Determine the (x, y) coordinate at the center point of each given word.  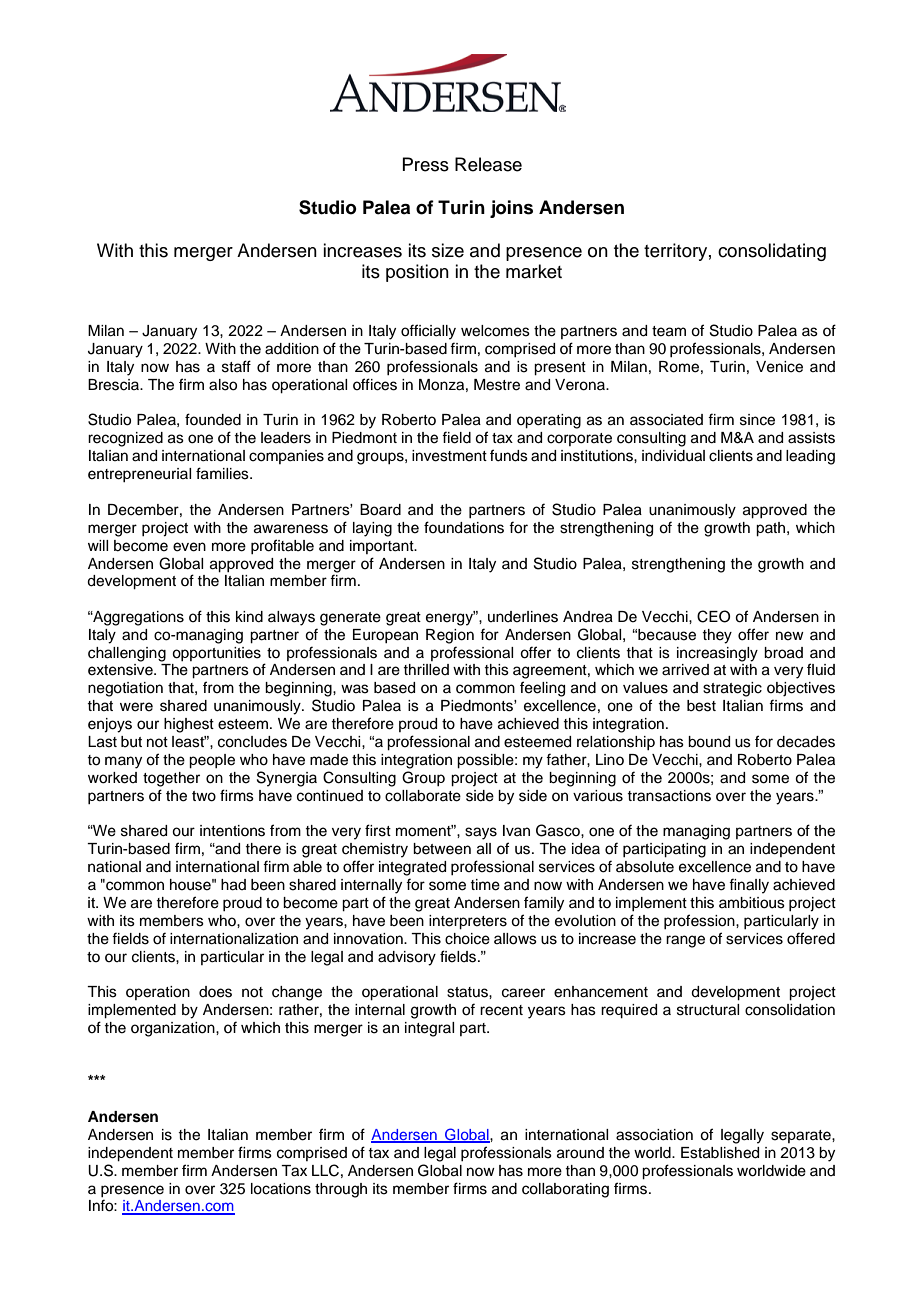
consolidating (772, 252)
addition (292, 349)
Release (488, 164)
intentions (232, 831)
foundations (464, 527)
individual (673, 456)
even (189, 547)
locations (281, 1189)
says (481, 833)
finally (749, 886)
